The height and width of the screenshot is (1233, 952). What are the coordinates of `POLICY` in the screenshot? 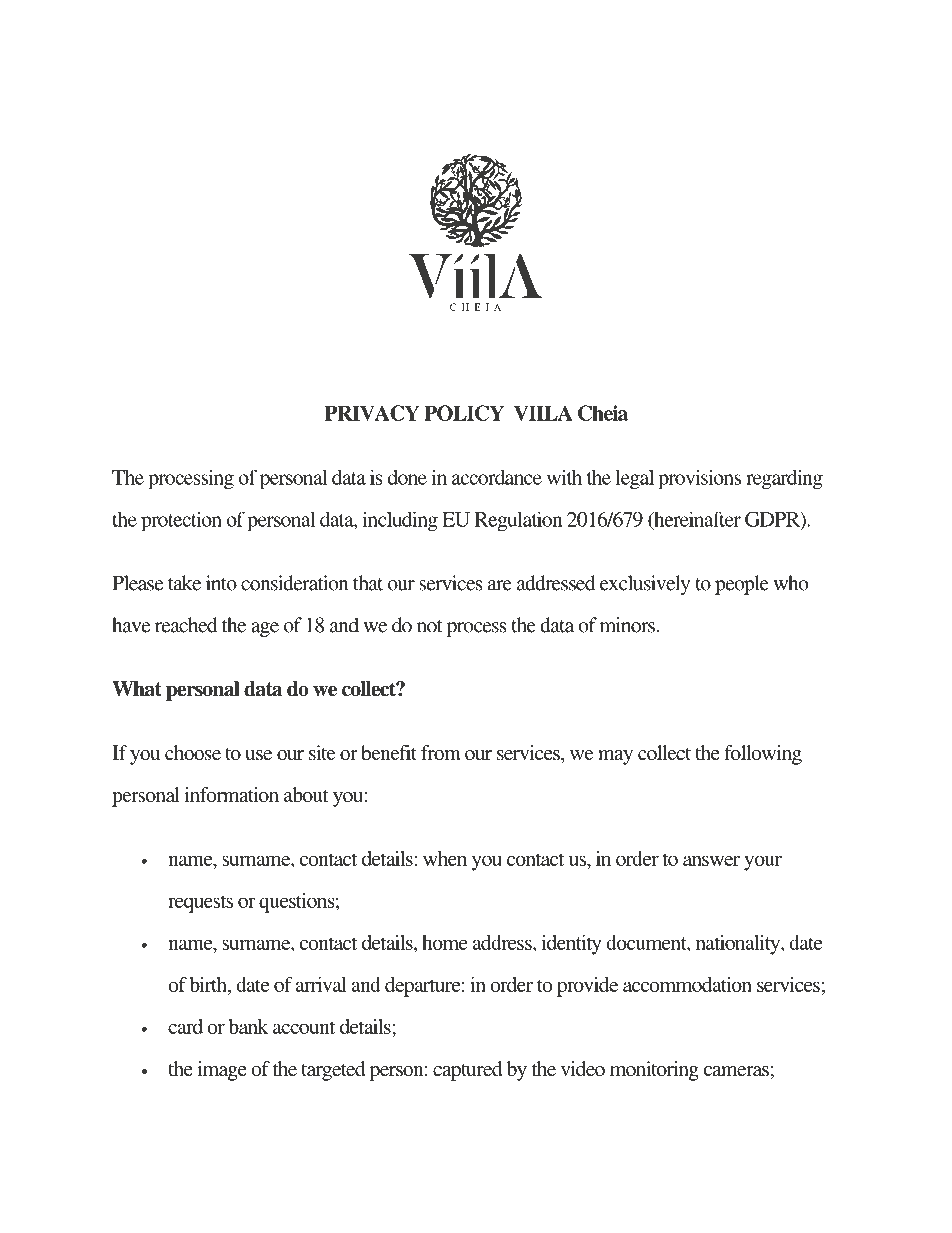 It's located at (464, 413).
